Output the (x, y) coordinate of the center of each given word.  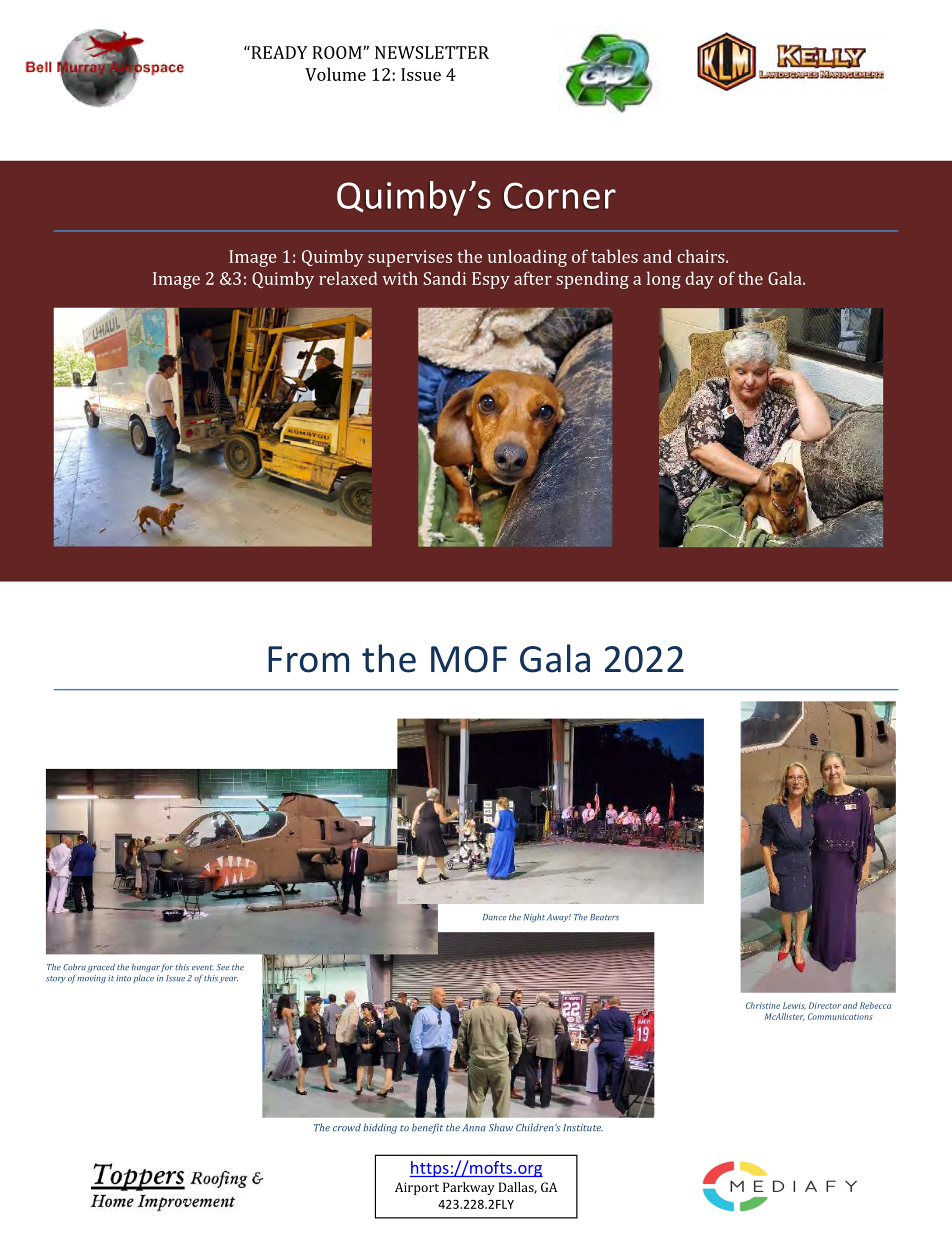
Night (534, 918)
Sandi (445, 278)
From (308, 659)
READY (278, 52)
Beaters (604, 917)
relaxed (348, 278)
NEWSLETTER (432, 52)
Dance (494, 917)
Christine (763, 1005)
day (699, 280)
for (167, 968)
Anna (474, 1127)
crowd (347, 1128)
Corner (560, 195)
